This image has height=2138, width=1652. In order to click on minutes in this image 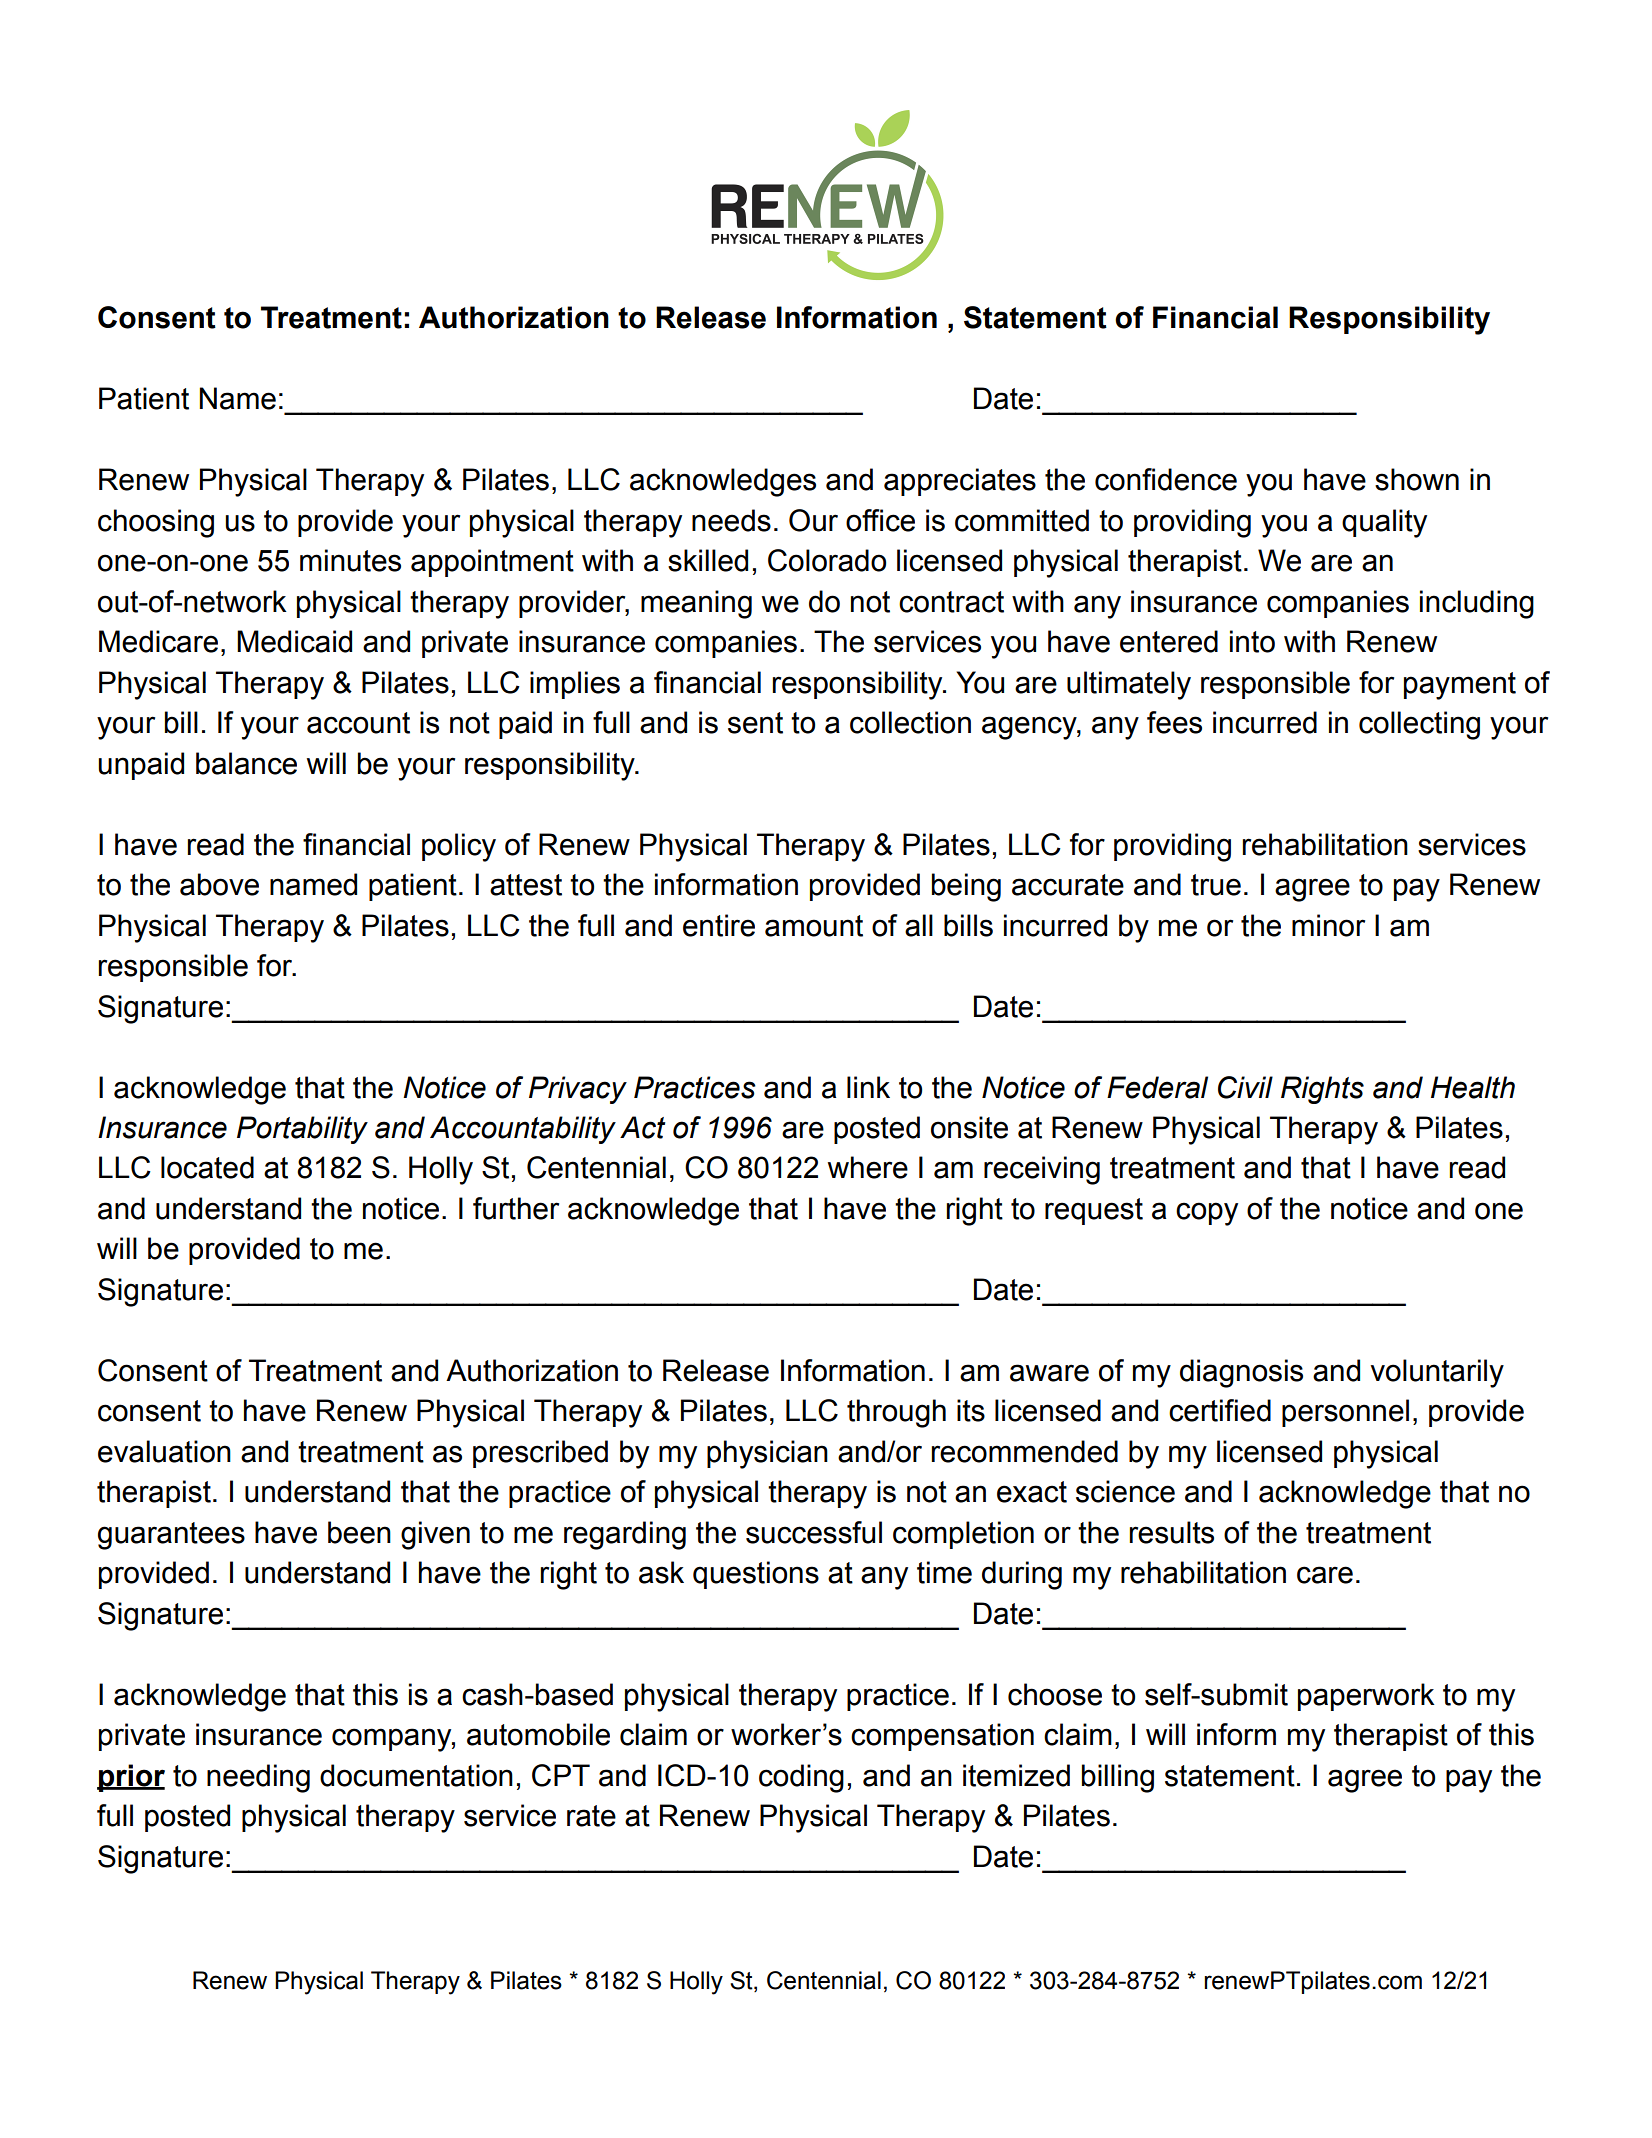, I will do `click(350, 560)`.
